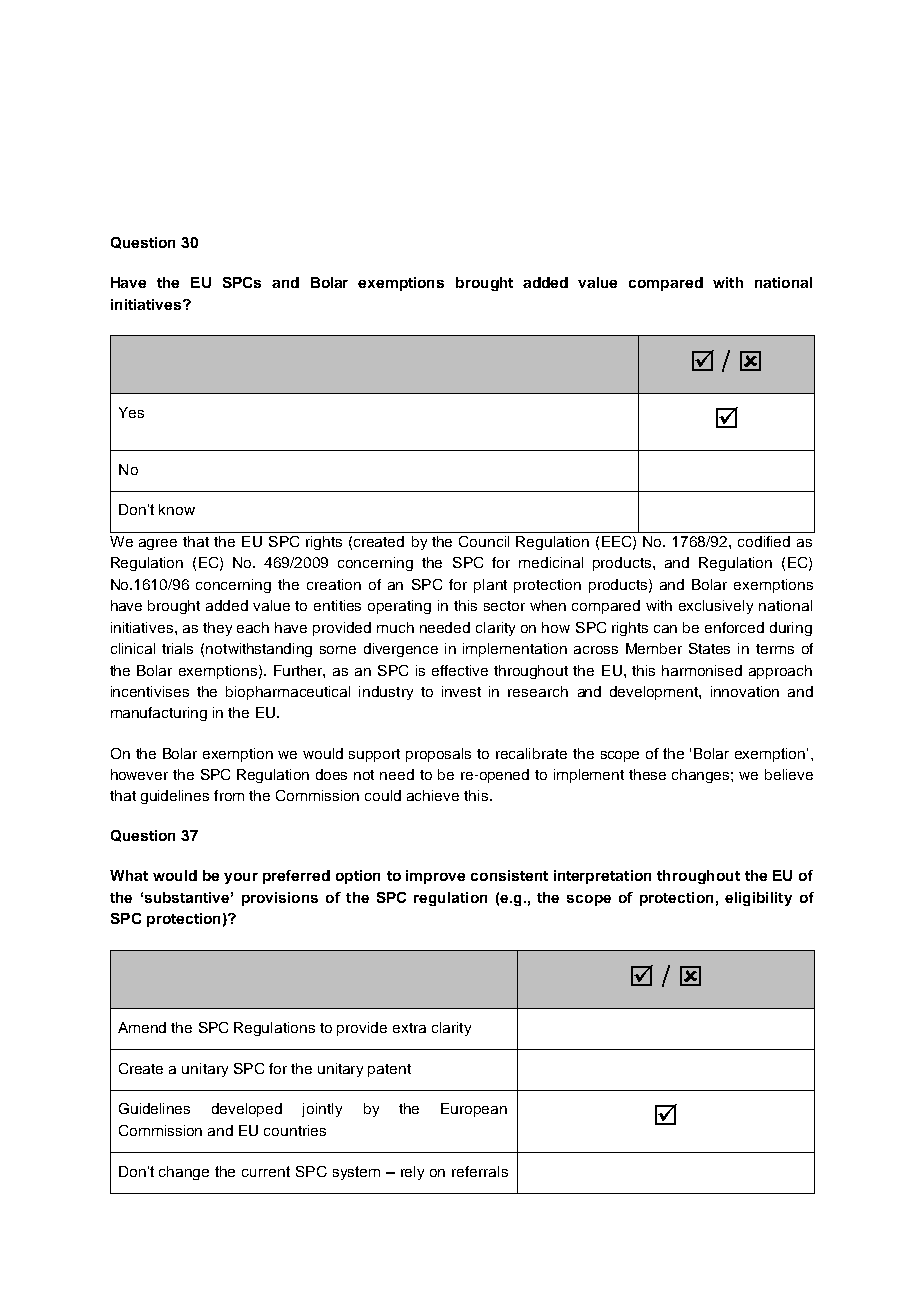 The image size is (924, 1308). I want to click on referrals, so click(480, 1171).
